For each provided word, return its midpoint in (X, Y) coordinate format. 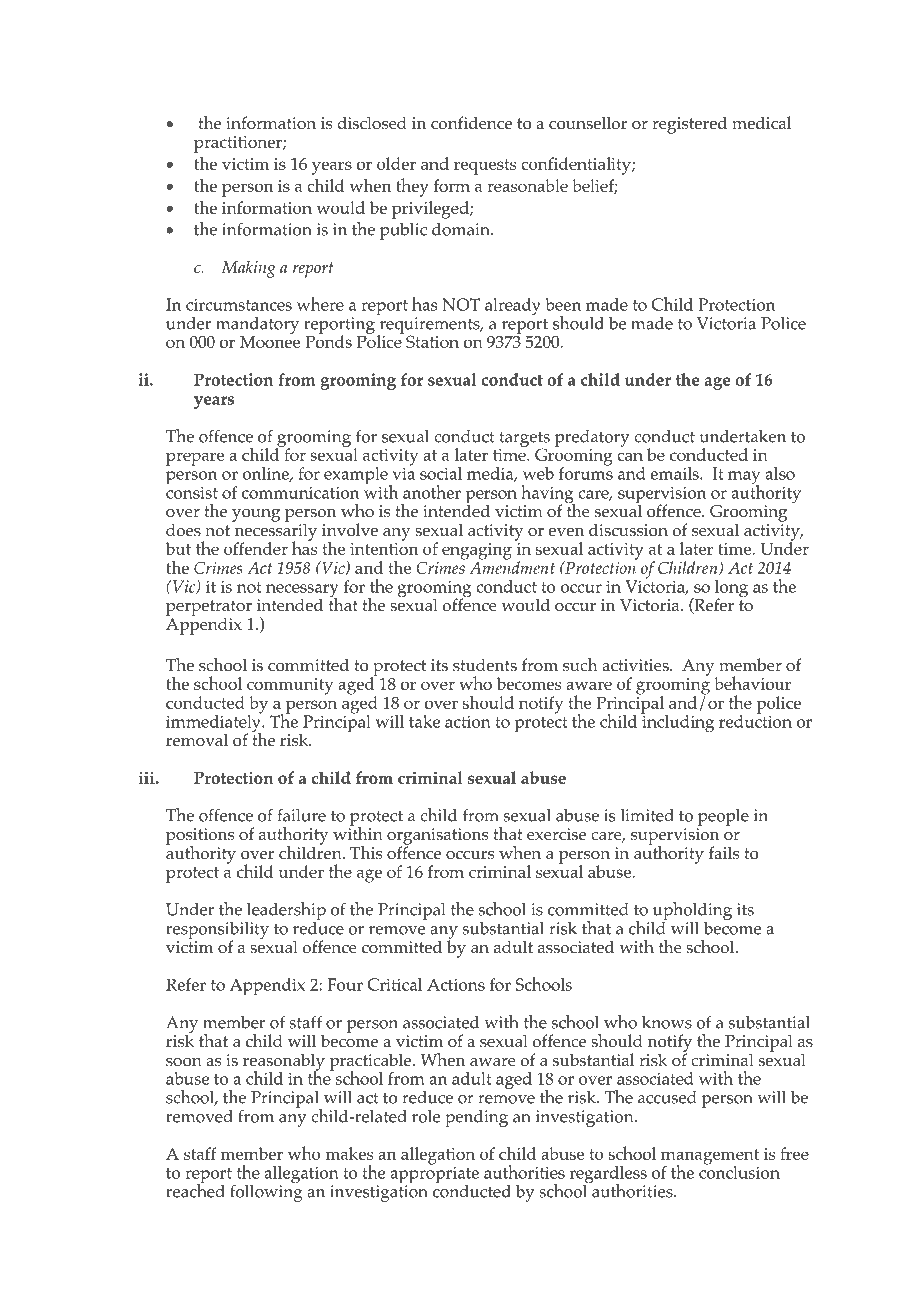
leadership (286, 911)
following (266, 1192)
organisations (437, 837)
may (744, 479)
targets (524, 440)
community (290, 687)
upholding (692, 911)
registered (689, 125)
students (485, 664)
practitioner (239, 144)
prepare (195, 459)
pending (476, 1118)
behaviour (752, 683)
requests (485, 167)
